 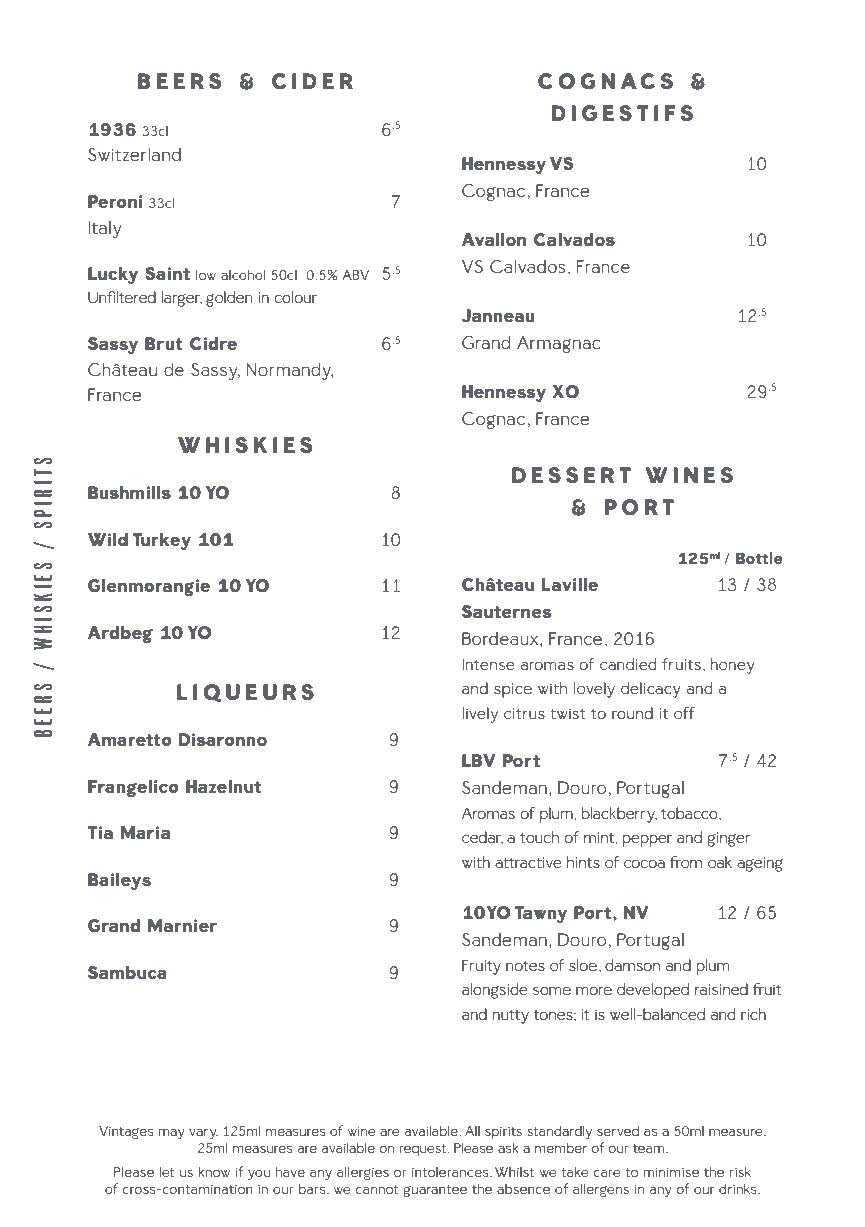 What do you see at coordinates (651, 690) in the screenshot?
I see `delicacy` at bounding box center [651, 690].
